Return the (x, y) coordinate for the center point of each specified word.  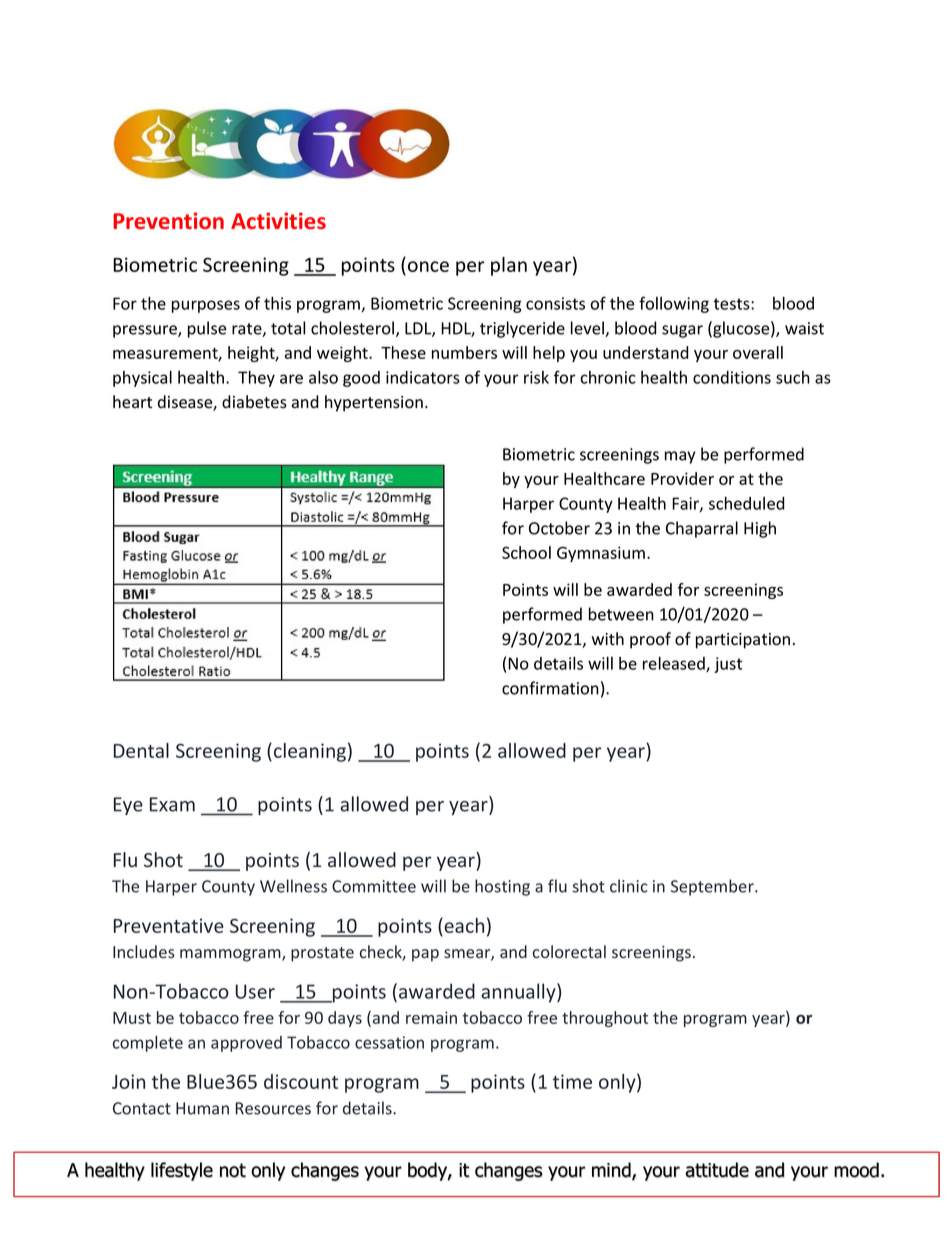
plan (509, 266)
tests (733, 304)
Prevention (168, 220)
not (233, 1170)
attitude (717, 1170)
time (572, 1081)
